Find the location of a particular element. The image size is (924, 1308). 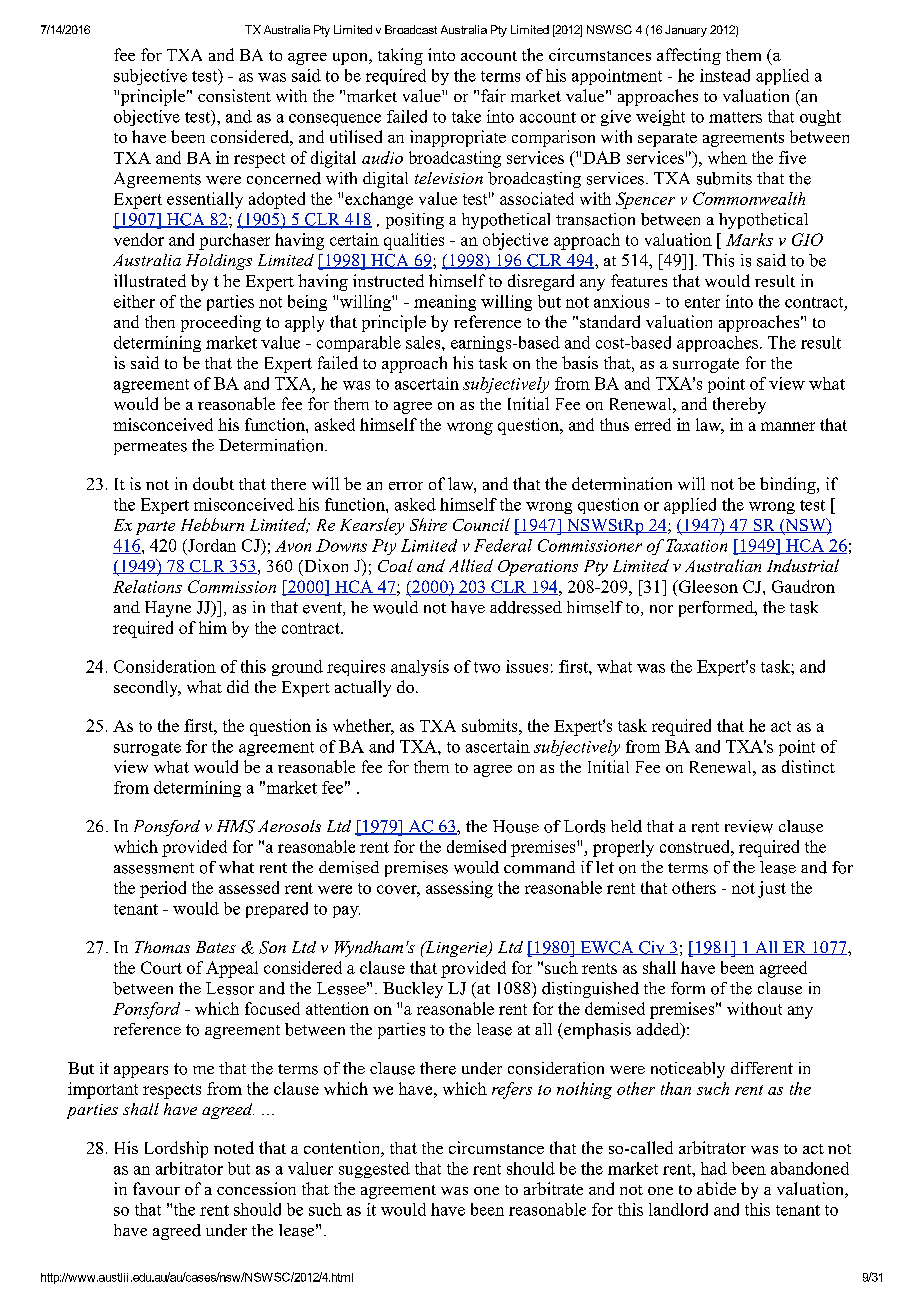

just is located at coordinates (772, 889).
